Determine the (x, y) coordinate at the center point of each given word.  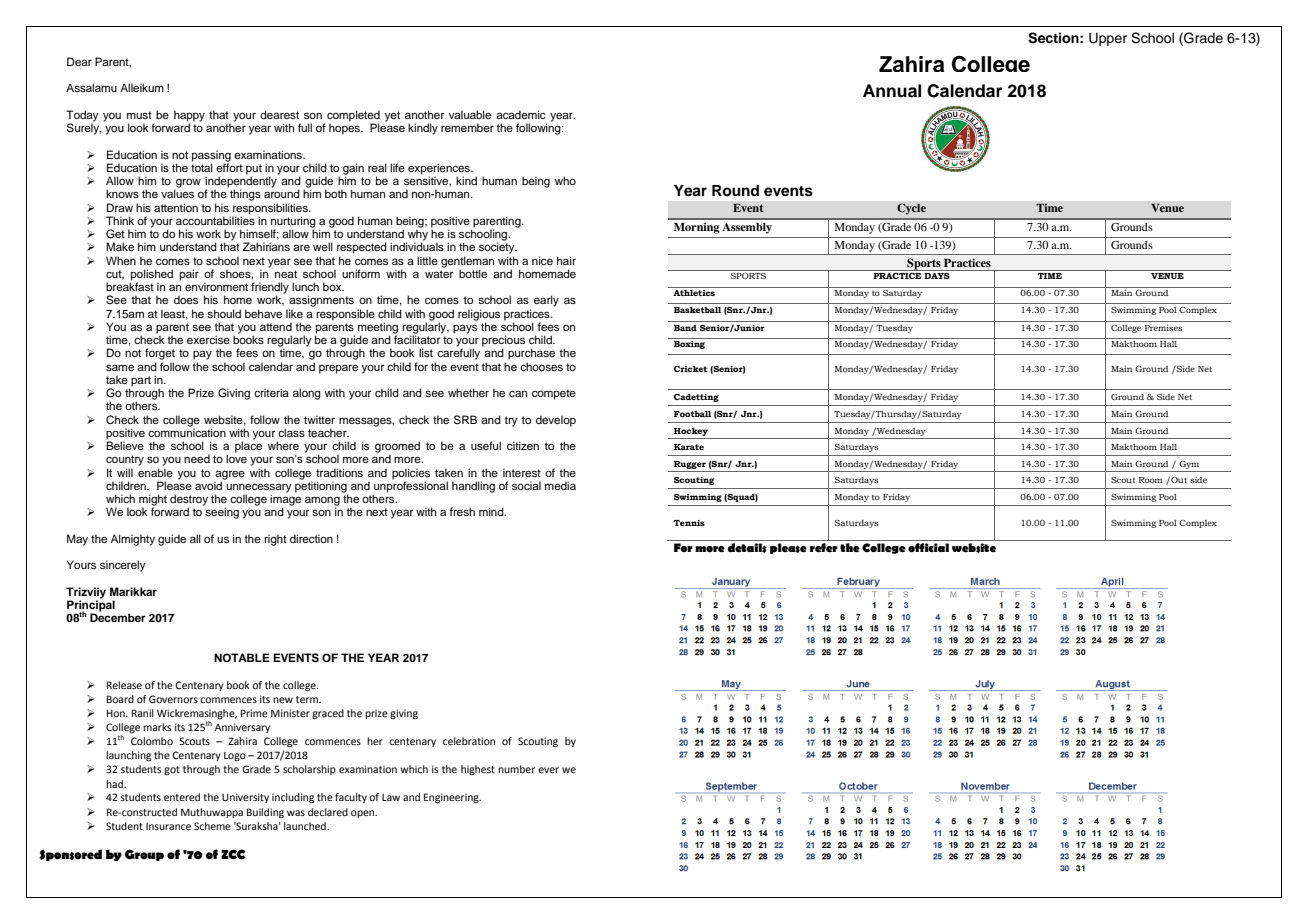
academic (521, 114)
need (197, 458)
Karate (689, 447)
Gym (1189, 465)
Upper (1108, 39)
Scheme (212, 826)
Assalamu (91, 87)
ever (548, 770)
